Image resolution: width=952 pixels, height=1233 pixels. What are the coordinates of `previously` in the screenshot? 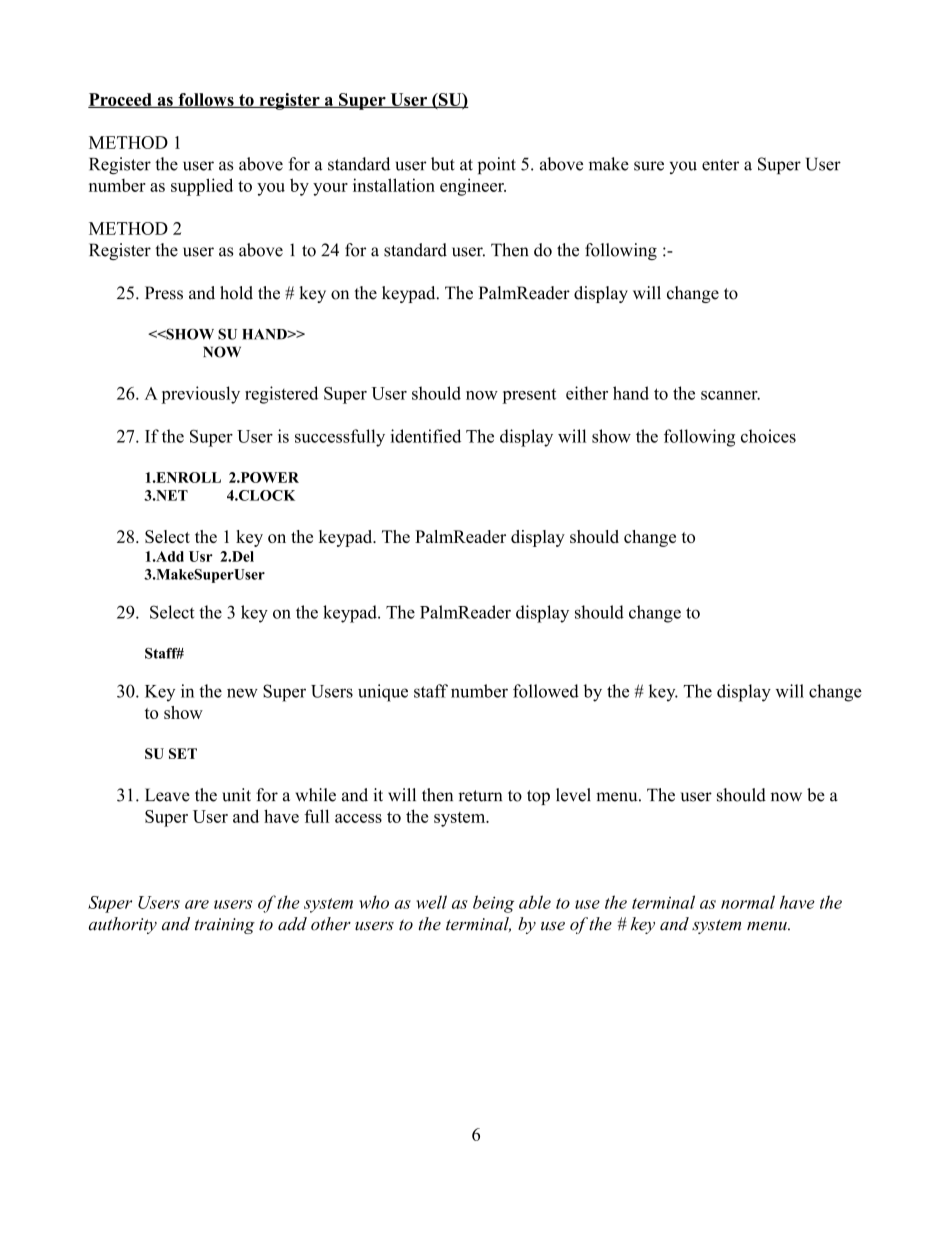 It's located at (200, 395).
